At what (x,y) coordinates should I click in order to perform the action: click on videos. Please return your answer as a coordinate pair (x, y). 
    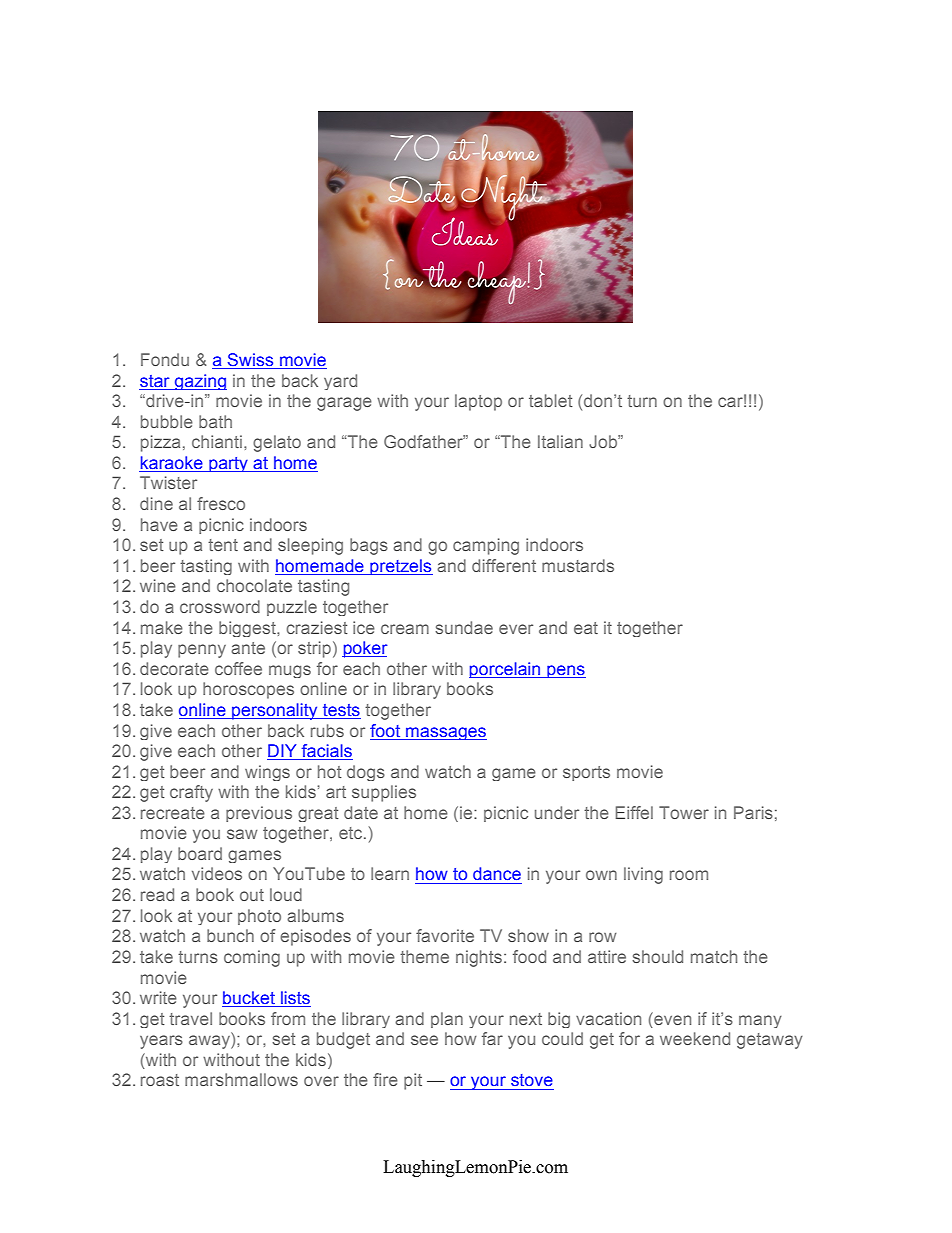
    Looking at the image, I should click on (217, 873).
